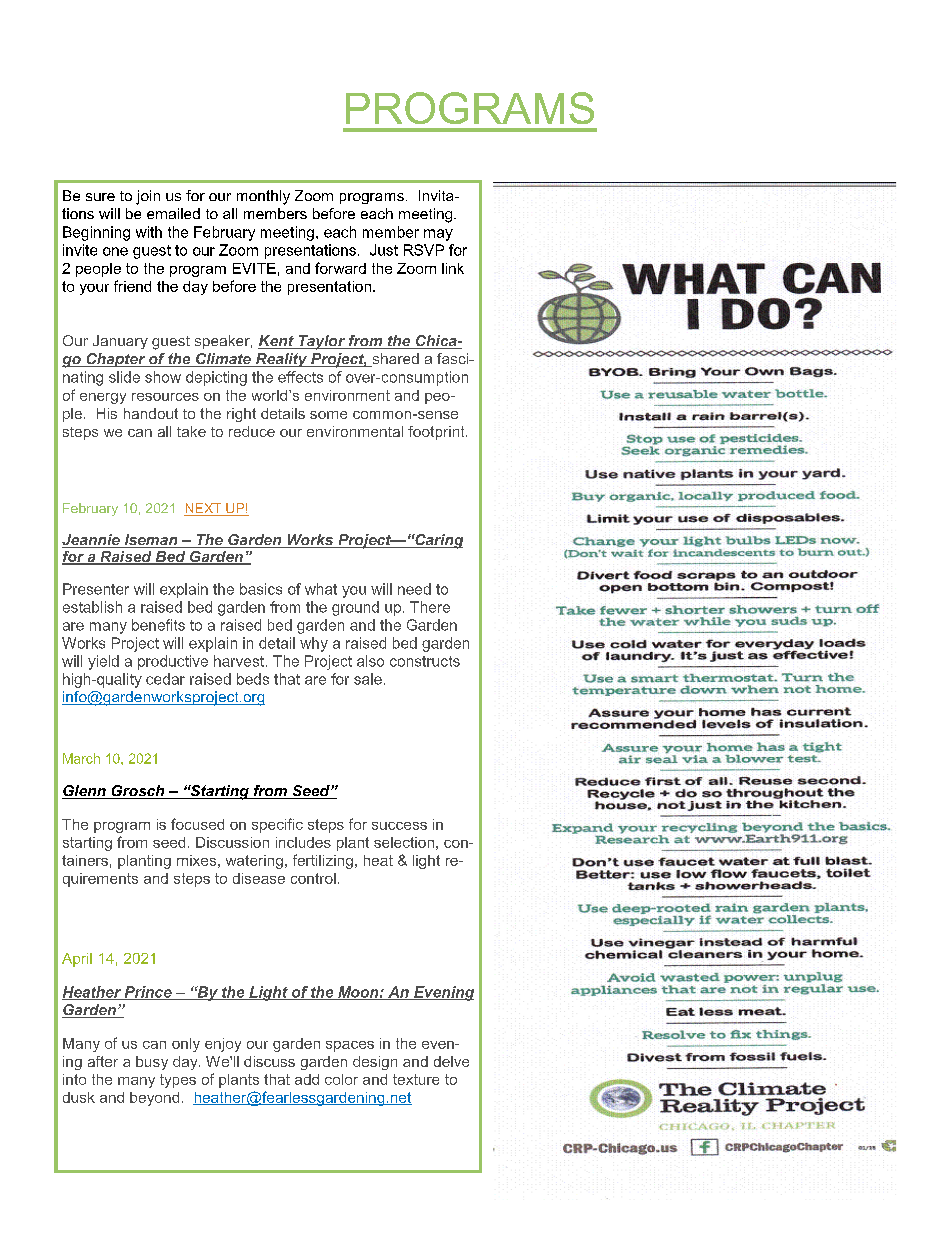 This image has height=1233, width=952. I want to click on yield, so click(103, 662).
